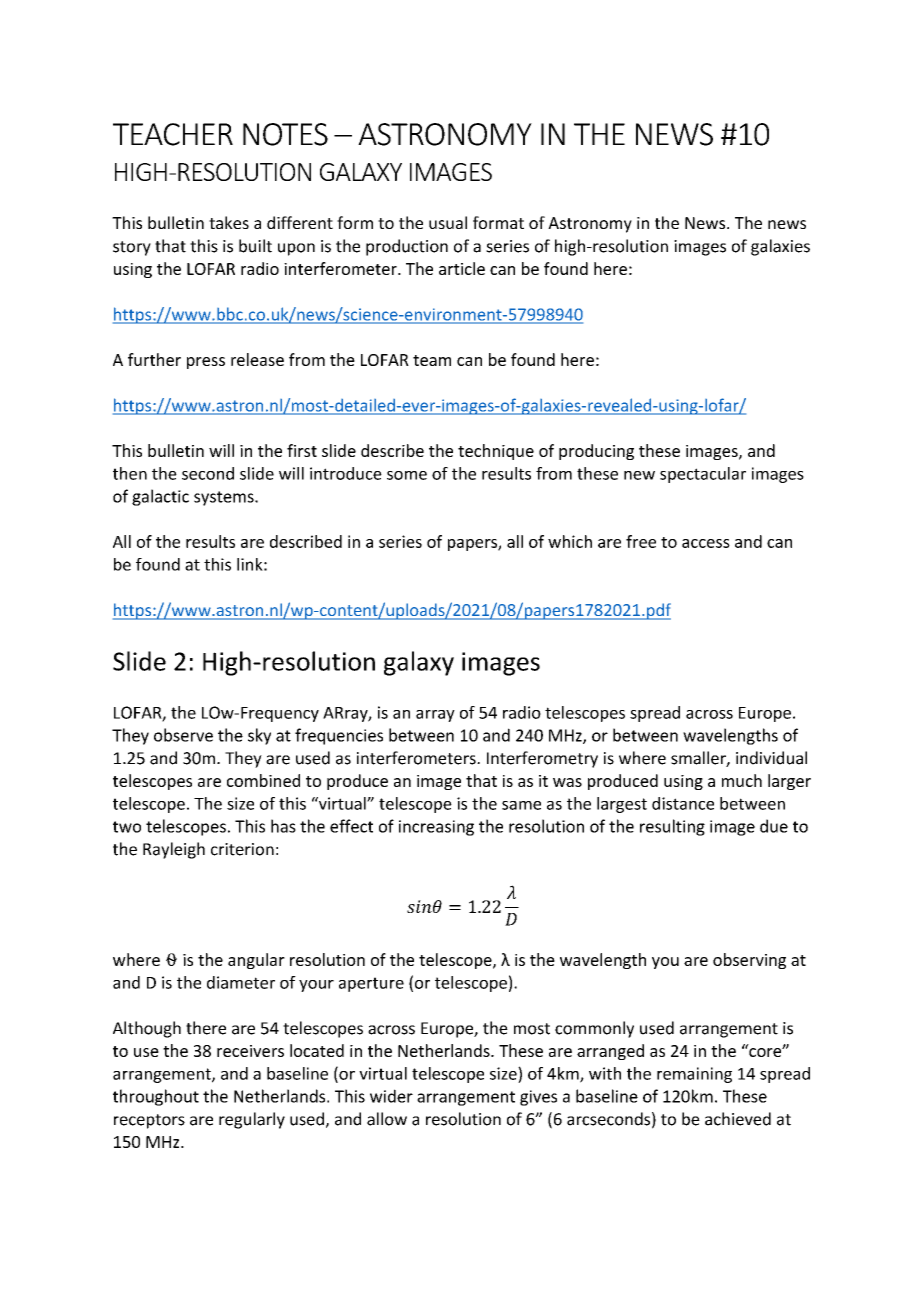 The height and width of the document is (1308, 924). I want to click on technique, so click(496, 452).
